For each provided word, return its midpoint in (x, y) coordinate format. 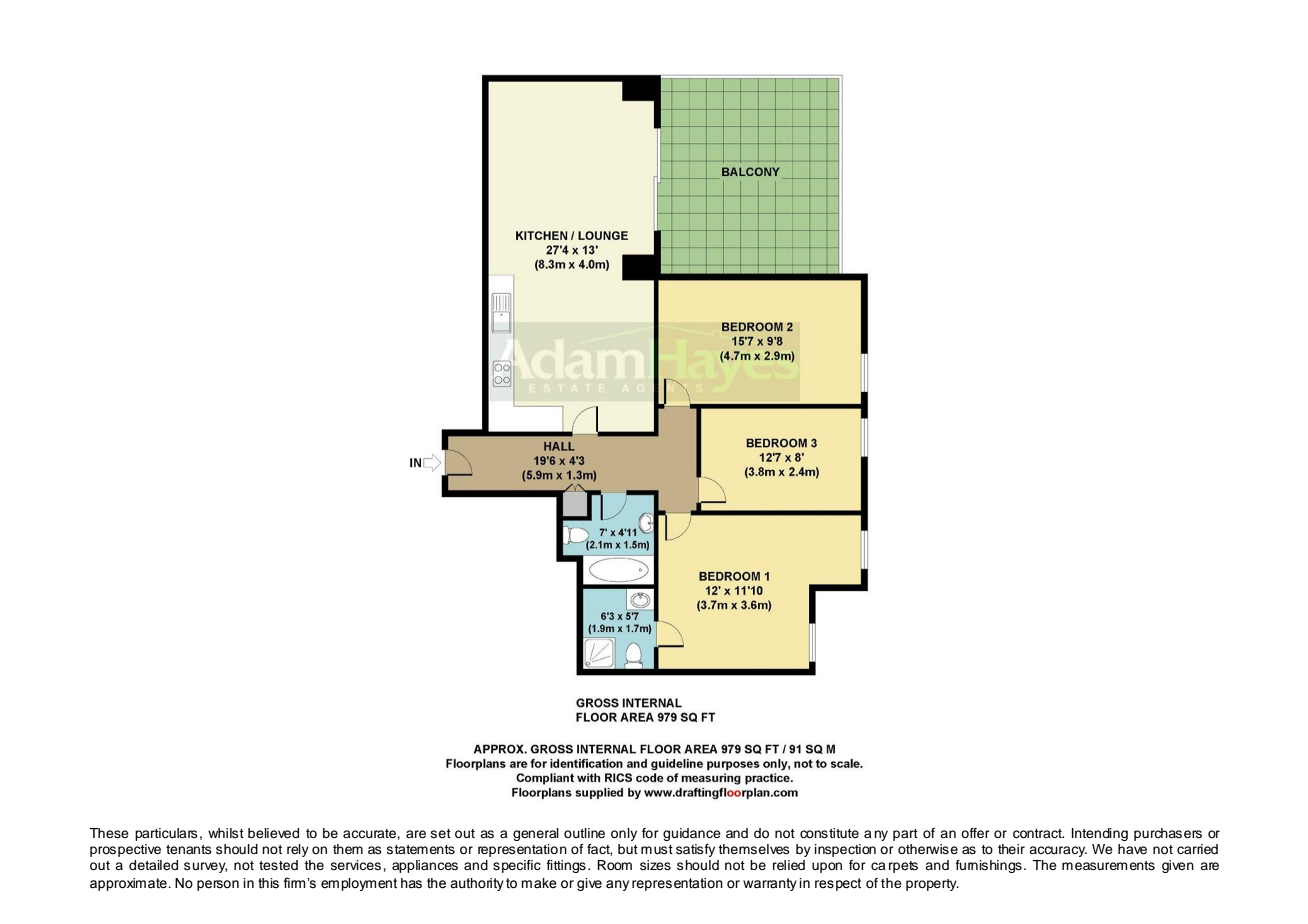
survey (205, 867)
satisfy (695, 850)
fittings (566, 866)
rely (298, 850)
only (624, 834)
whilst (226, 833)
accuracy (1058, 851)
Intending (1100, 834)
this (268, 883)
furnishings (989, 866)
